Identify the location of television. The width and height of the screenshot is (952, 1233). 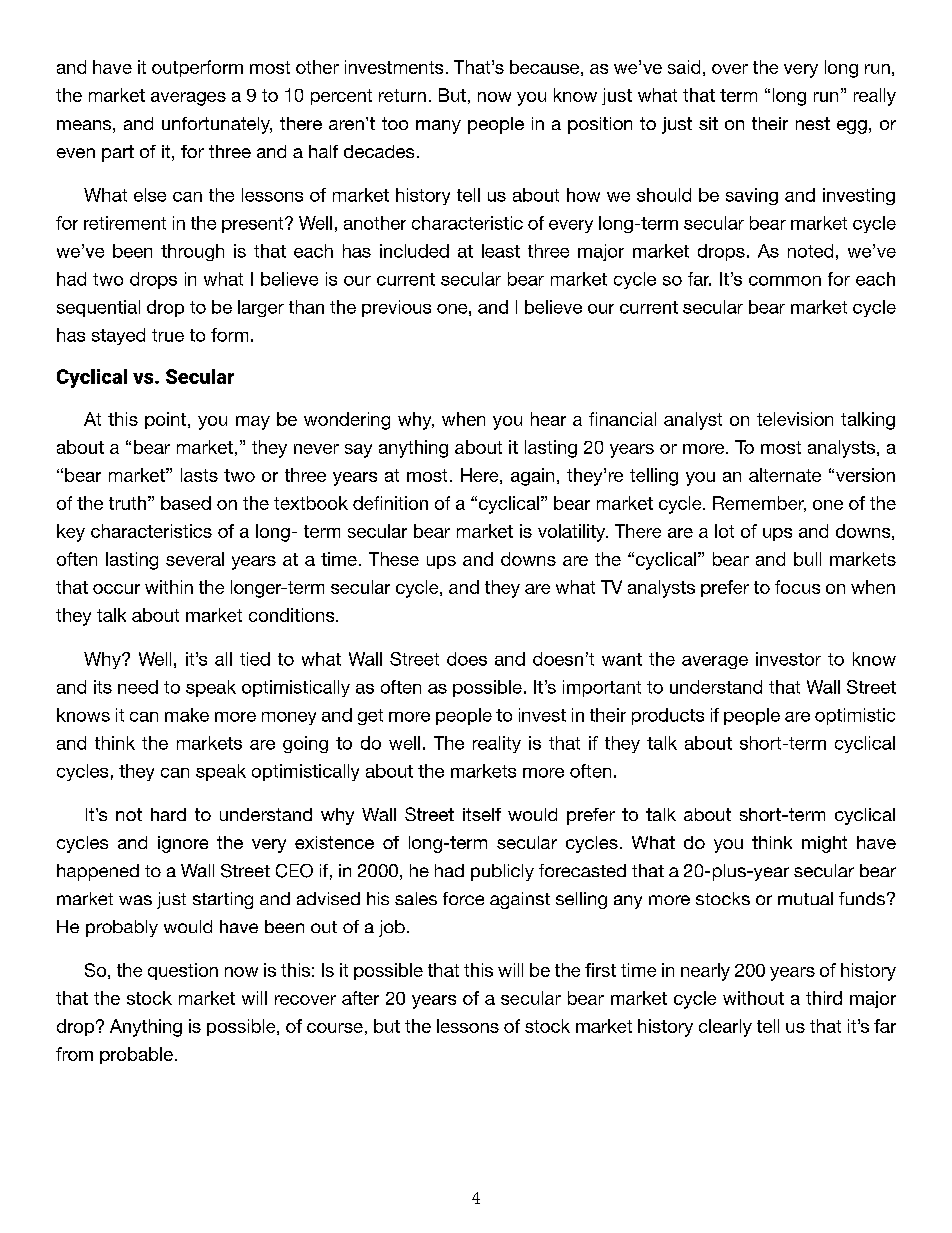
(795, 419).
